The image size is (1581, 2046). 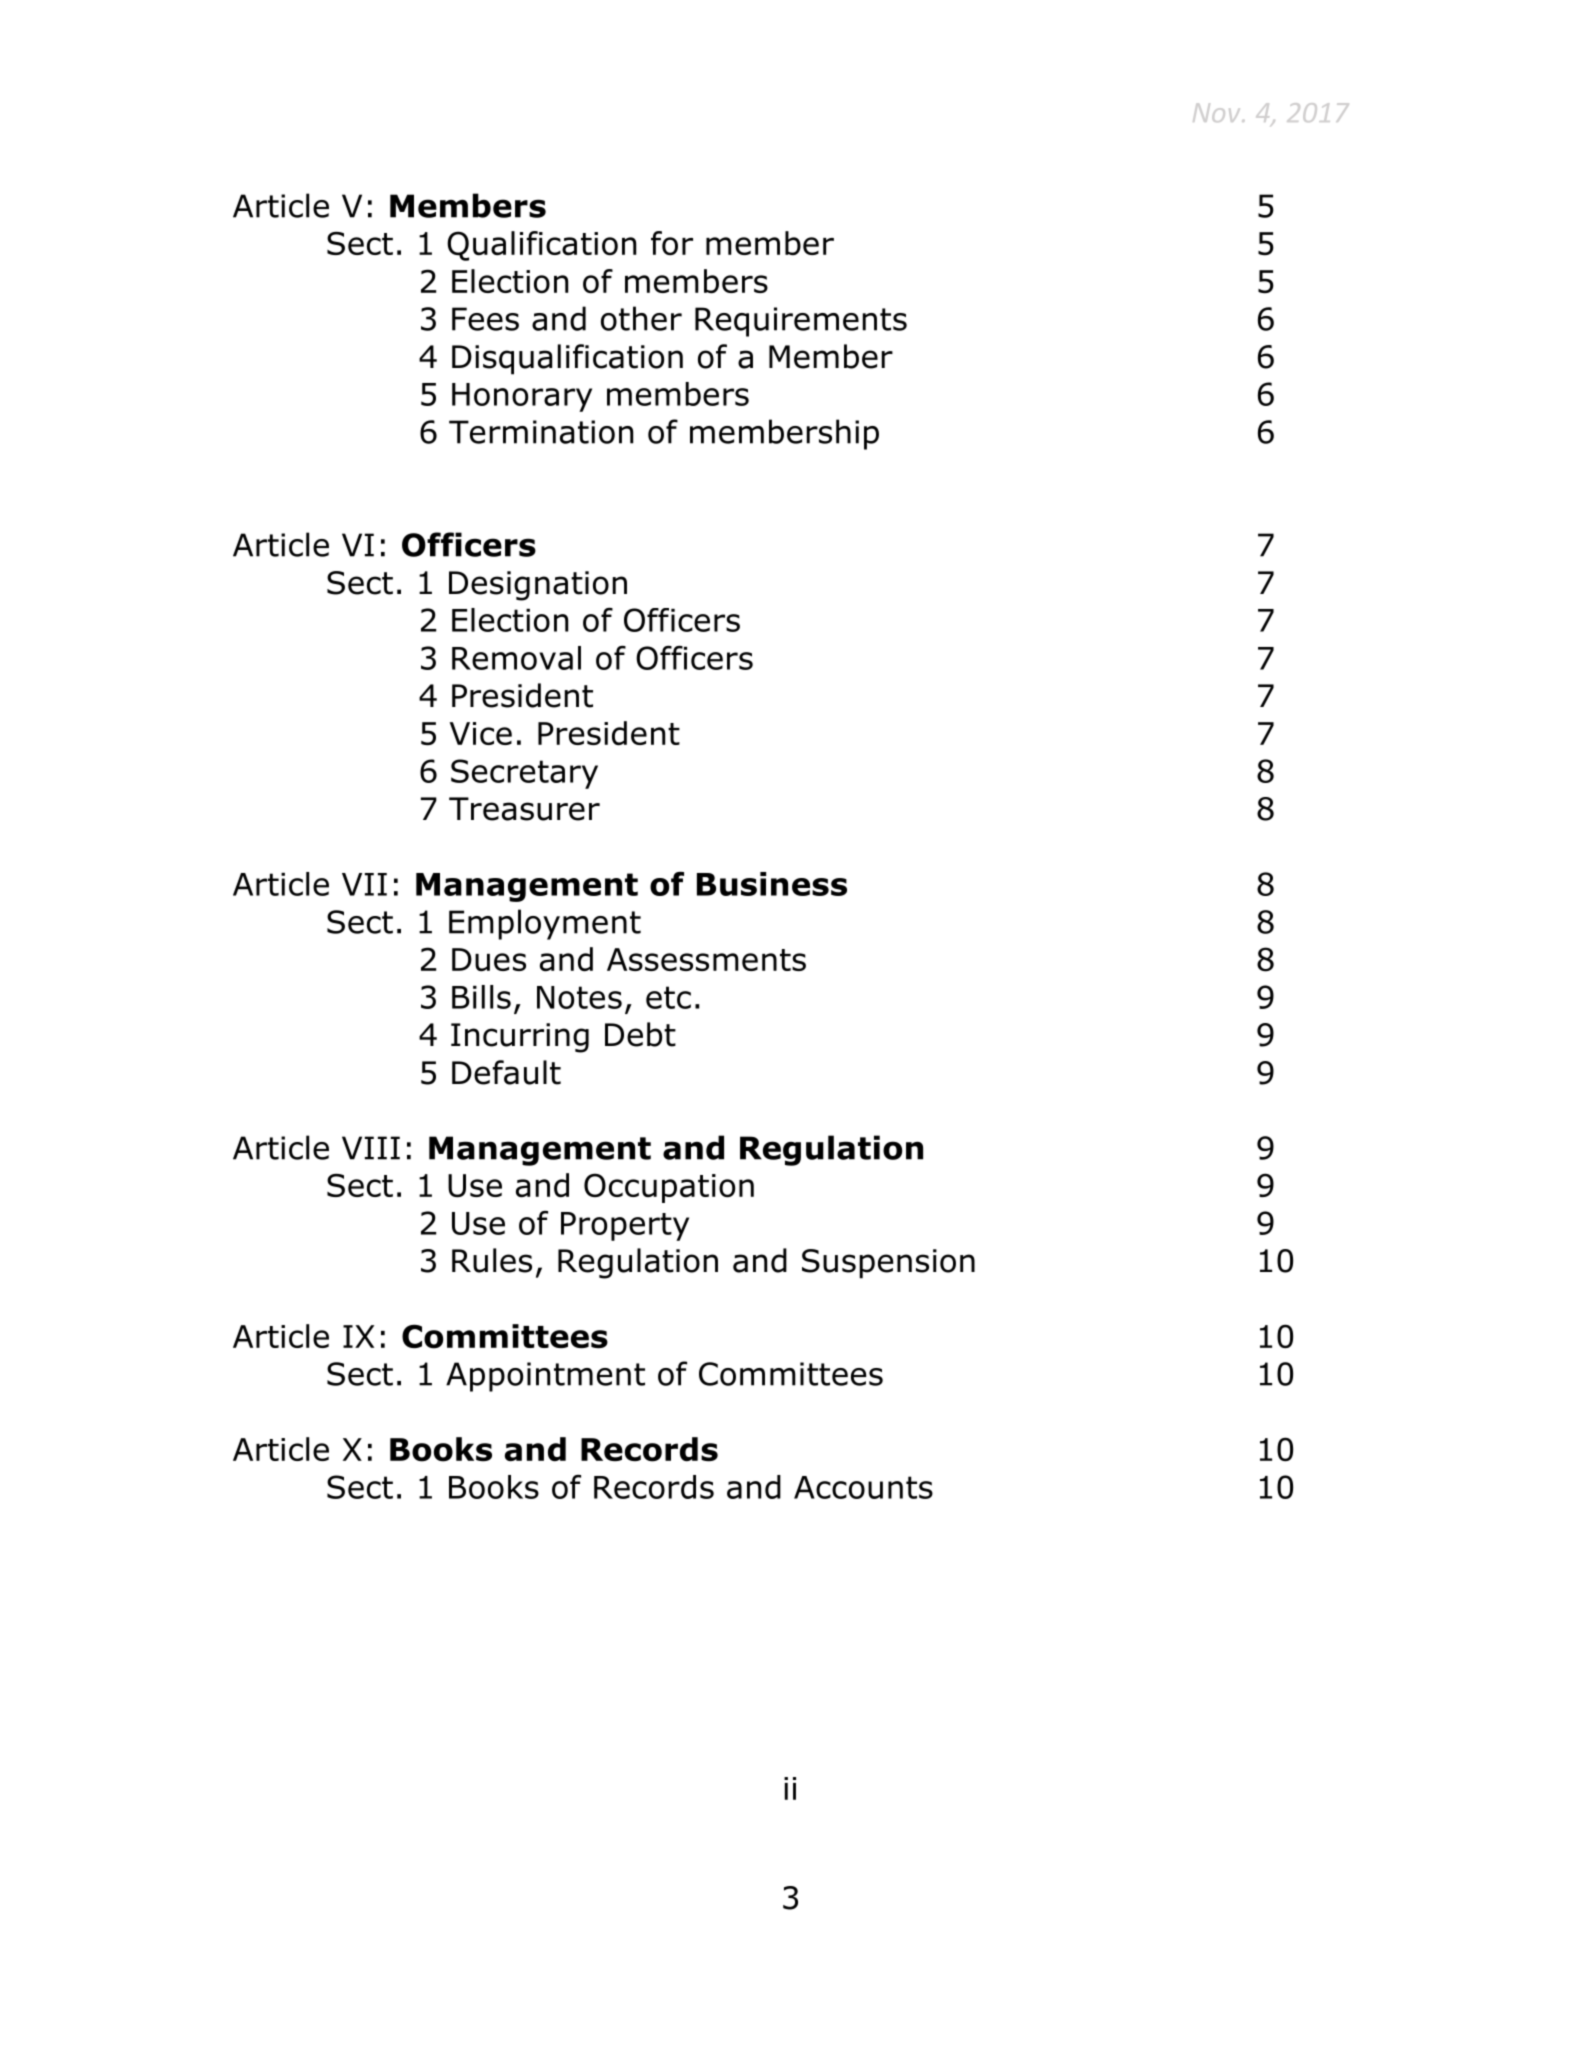 What do you see at coordinates (672, 243) in the document?
I see `for` at bounding box center [672, 243].
